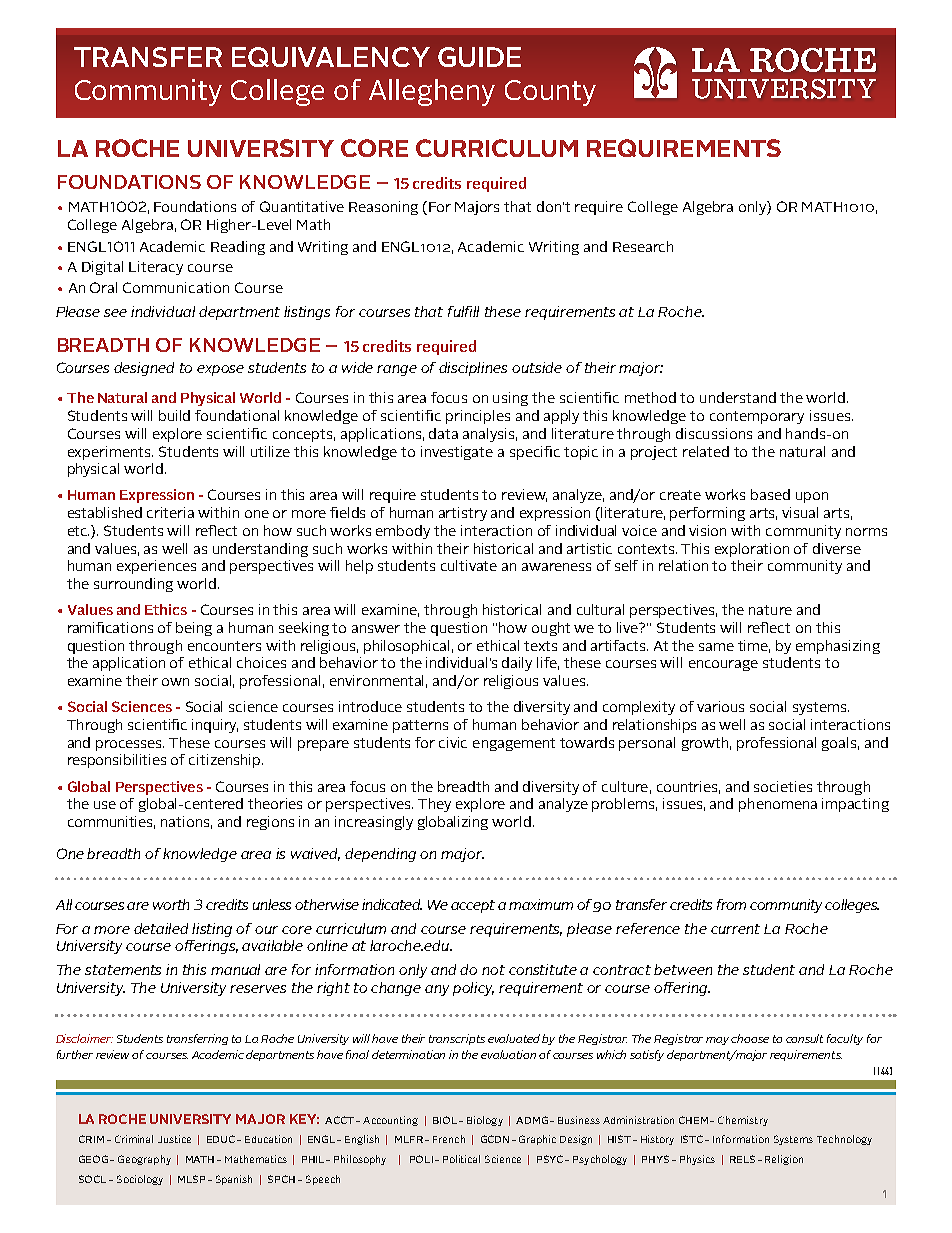 The width and height of the screenshot is (952, 1233). What do you see at coordinates (432, 92) in the screenshot?
I see `Allegheny` at bounding box center [432, 92].
